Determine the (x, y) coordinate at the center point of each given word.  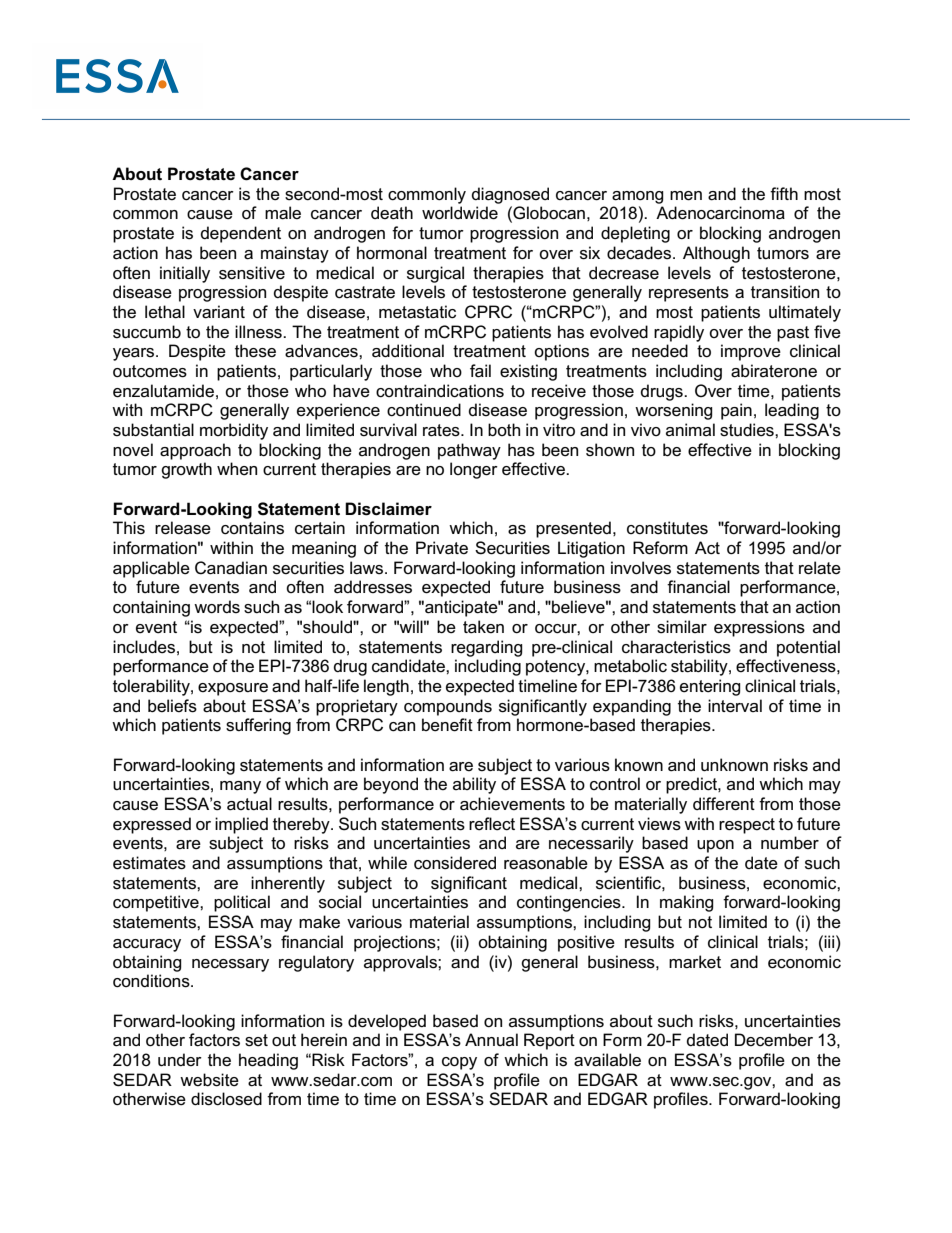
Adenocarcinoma (720, 213)
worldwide (460, 213)
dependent (241, 234)
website (209, 1080)
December (774, 1040)
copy (459, 1063)
